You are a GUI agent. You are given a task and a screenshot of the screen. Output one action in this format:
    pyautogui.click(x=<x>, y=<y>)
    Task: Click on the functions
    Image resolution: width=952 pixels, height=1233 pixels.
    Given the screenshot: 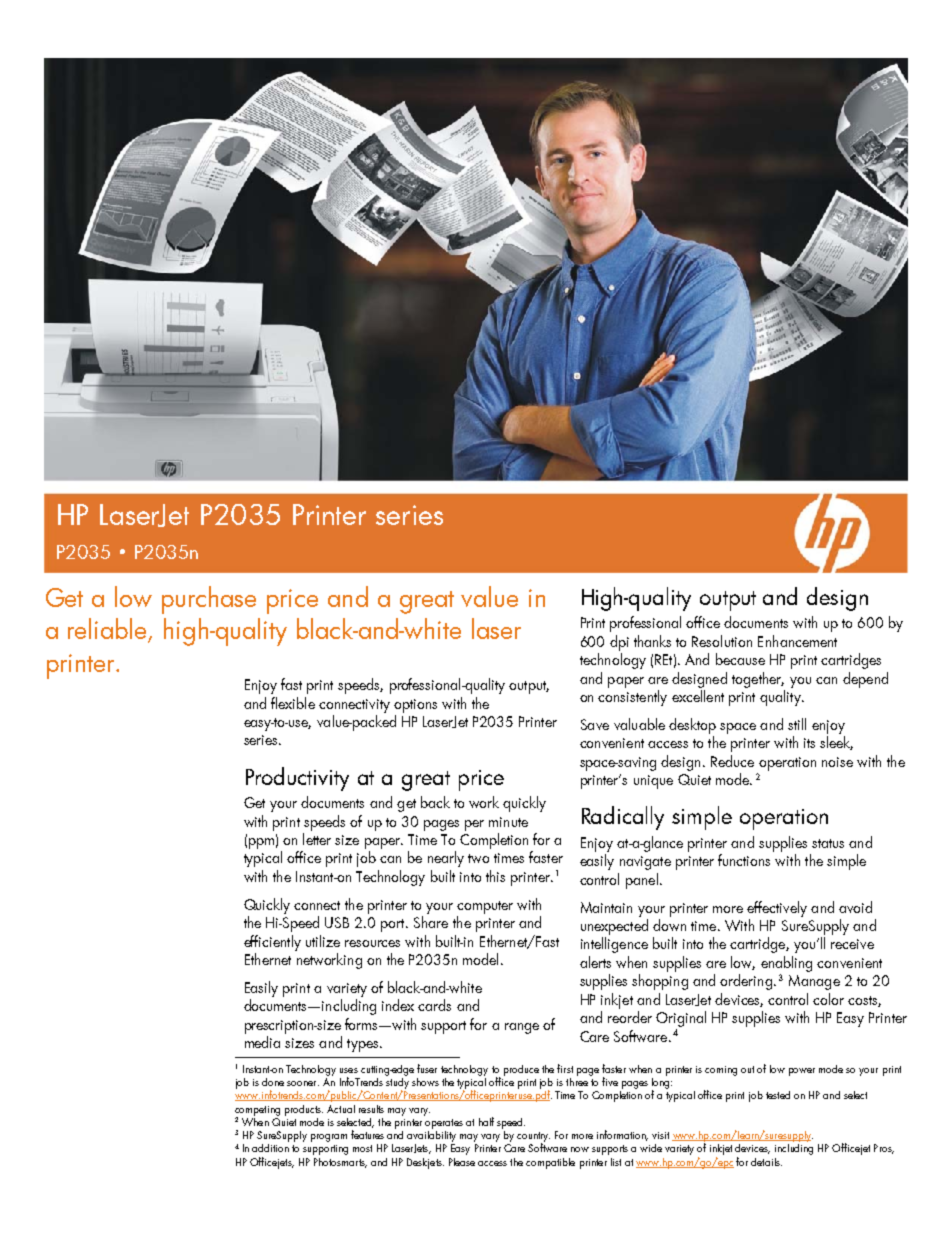 What is the action you would take?
    pyautogui.click(x=744, y=860)
